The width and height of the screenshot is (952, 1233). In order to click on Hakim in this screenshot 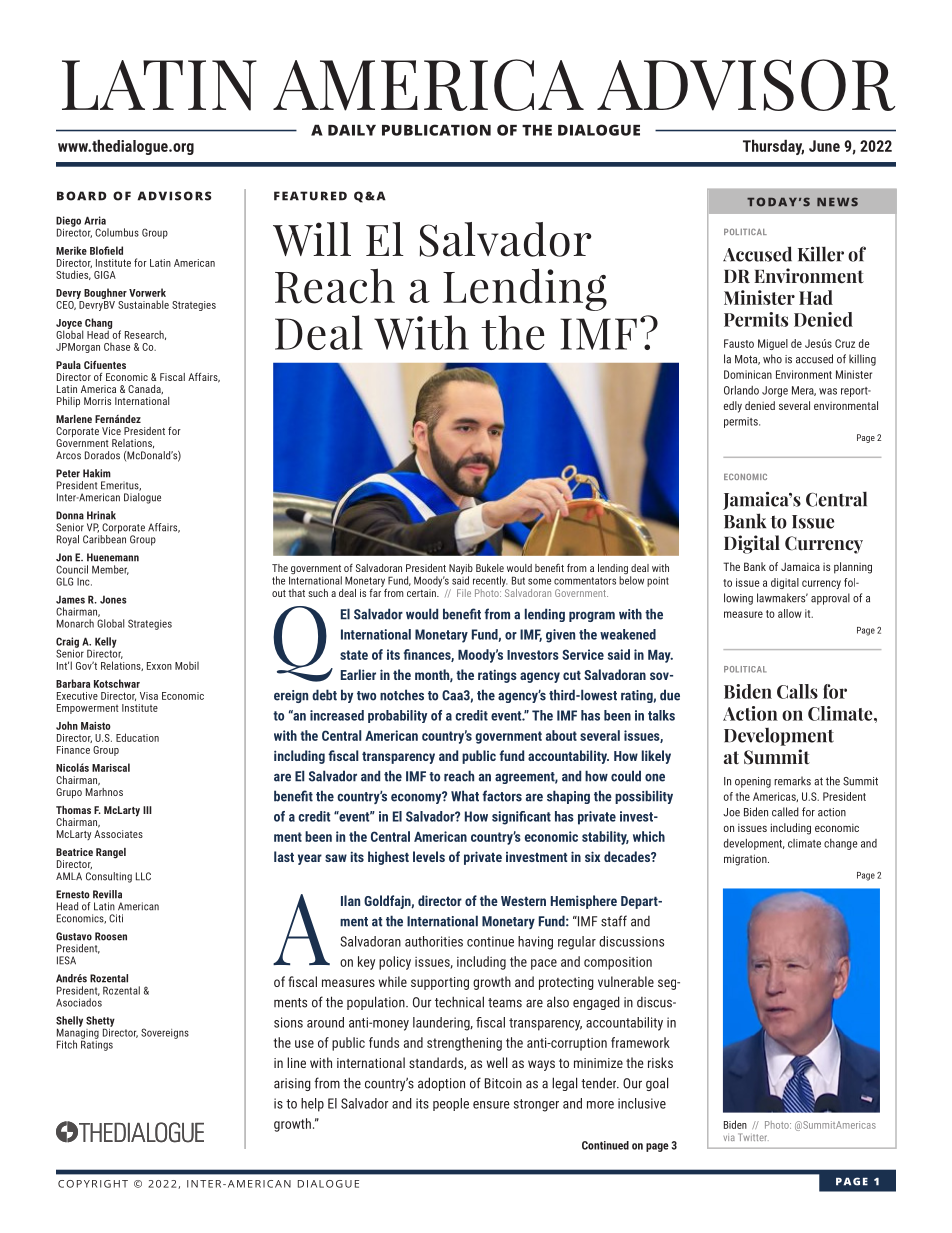, I will do `click(97, 473)`.
